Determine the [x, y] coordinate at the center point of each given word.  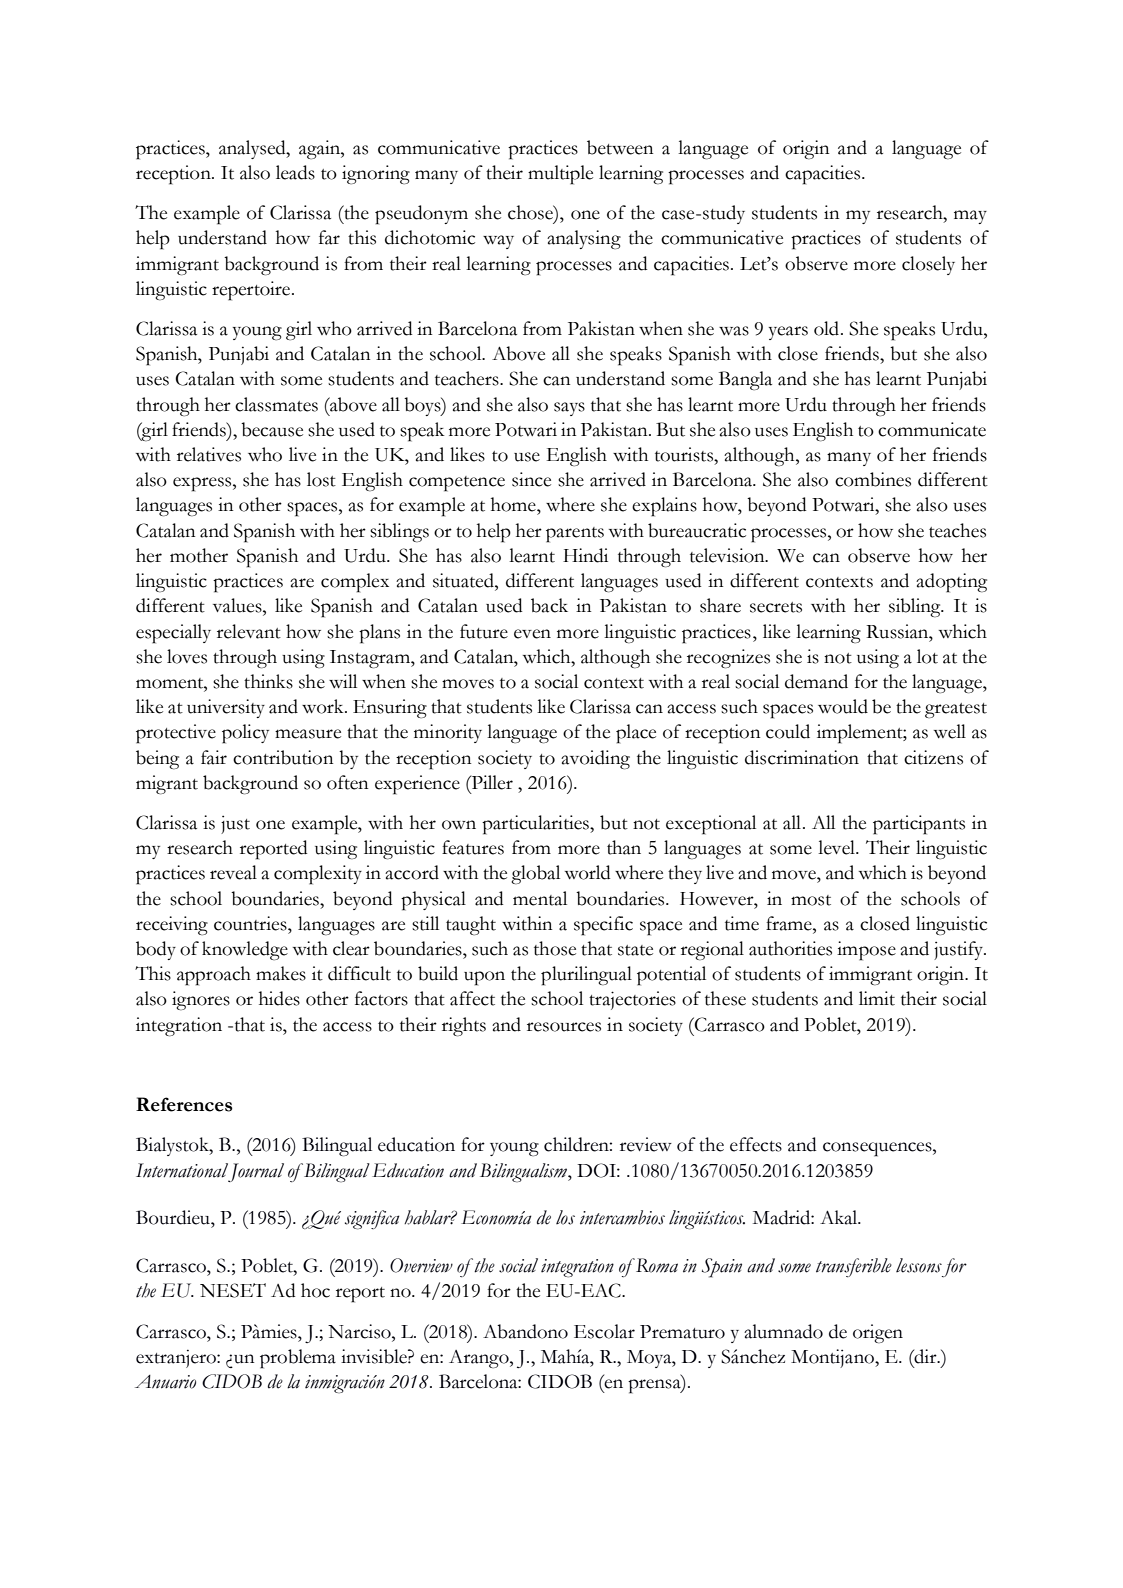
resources [564, 1027]
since [531, 479]
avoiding [595, 760]
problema [298, 1359]
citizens [933, 757]
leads [295, 172]
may [970, 217]
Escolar [604, 1331]
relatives [209, 454]
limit [877, 998]
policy [245, 734]
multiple [560, 175]
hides [279, 998]
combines [873, 479]
